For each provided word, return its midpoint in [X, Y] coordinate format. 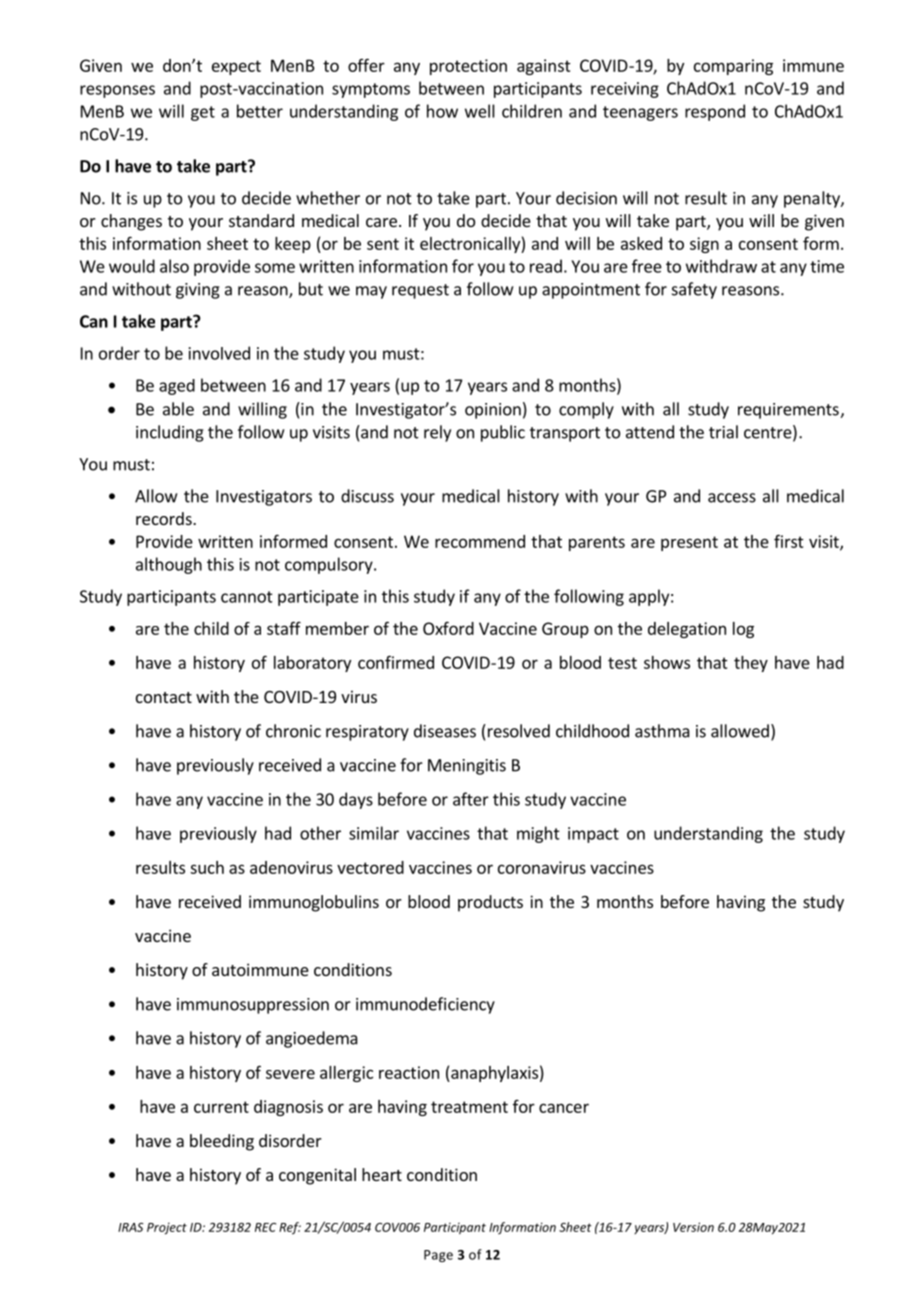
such [207, 867]
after [471, 799]
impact [593, 835]
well [480, 111]
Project [167, 1228]
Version [693, 1227]
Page [438, 1256]
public [503, 433]
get [203, 113]
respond [715, 112]
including [170, 433]
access [732, 498]
